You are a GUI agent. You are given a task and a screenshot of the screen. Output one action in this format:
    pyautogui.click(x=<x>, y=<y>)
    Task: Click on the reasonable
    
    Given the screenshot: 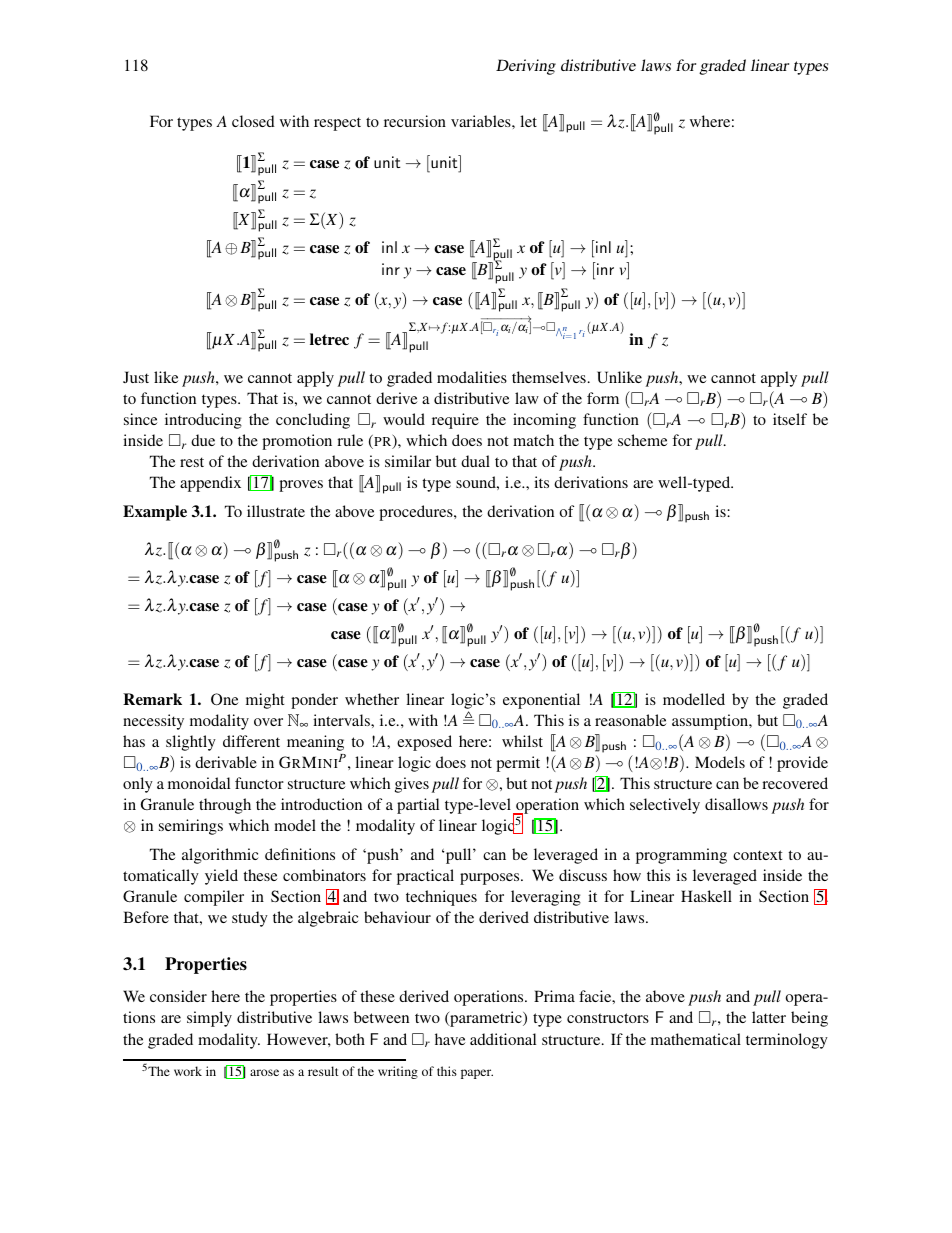 What is the action you would take?
    pyautogui.click(x=630, y=720)
